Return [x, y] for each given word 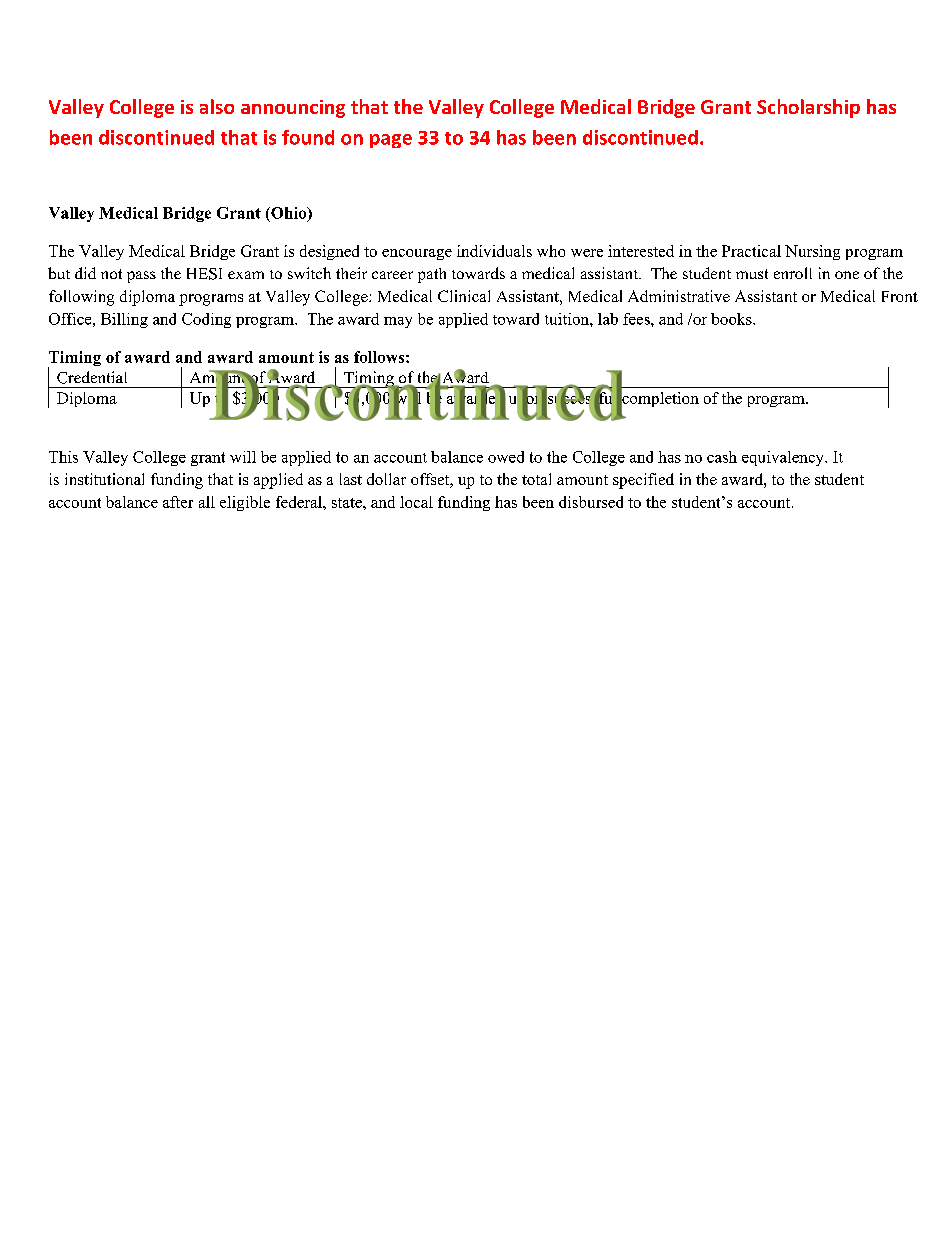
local [416, 502]
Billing [124, 320]
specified [643, 481]
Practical [751, 251]
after [178, 502]
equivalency [784, 458]
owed [506, 457]
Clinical [464, 296]
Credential [92, 377]
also [217, 106]
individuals [494, 251]
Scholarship [808, 108]
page [391, 141]
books [732, 319]
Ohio [289, 214]
